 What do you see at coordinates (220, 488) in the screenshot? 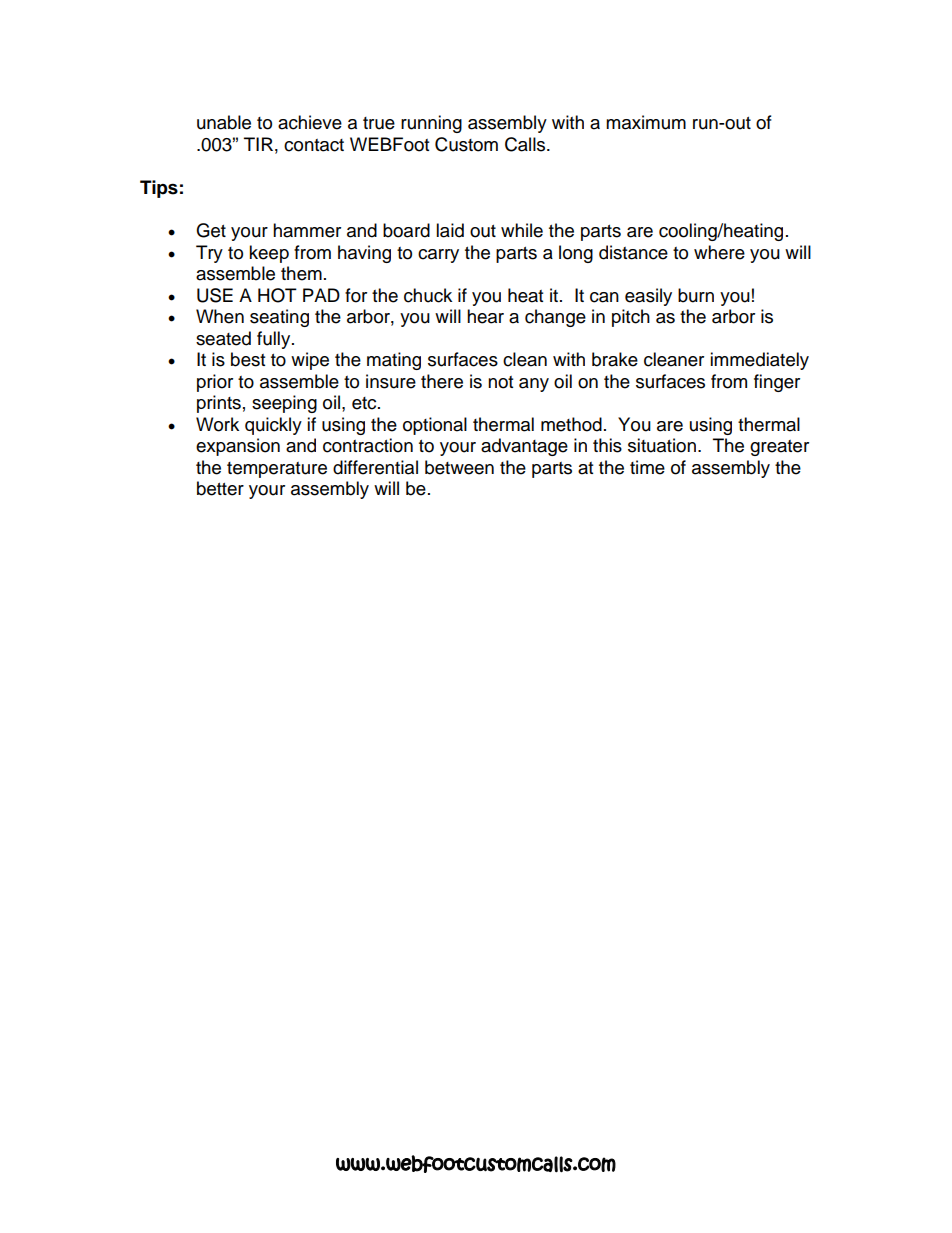
I see `better` at bounding box center [220, 488].
